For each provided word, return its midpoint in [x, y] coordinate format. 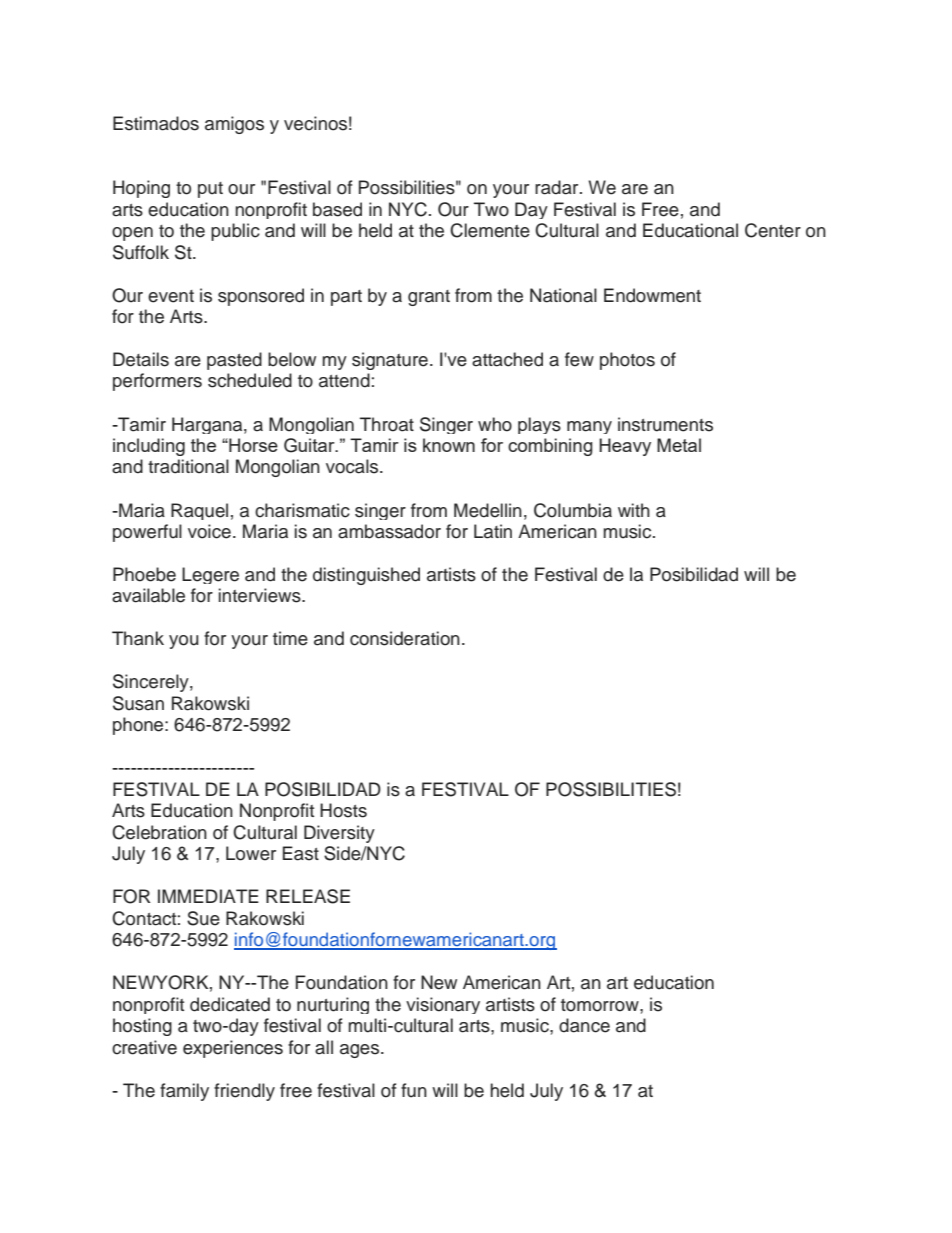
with [634, 510]
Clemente [490, 230]
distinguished [366, 576]
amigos [234, 125]
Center [773, 230]
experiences [233, 1049]
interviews [261, 595]
